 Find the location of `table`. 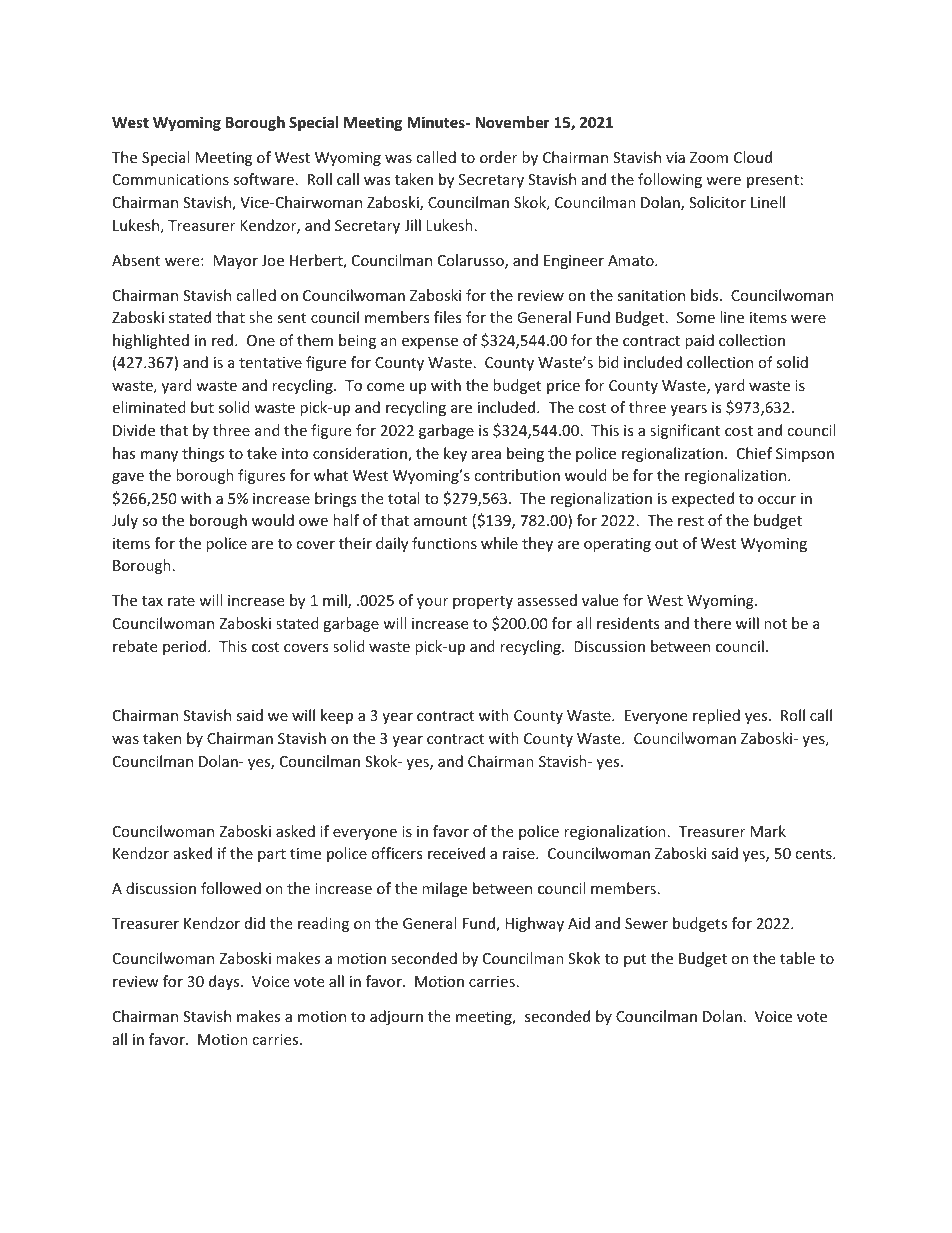

table is located at coordinates (797, 958).
